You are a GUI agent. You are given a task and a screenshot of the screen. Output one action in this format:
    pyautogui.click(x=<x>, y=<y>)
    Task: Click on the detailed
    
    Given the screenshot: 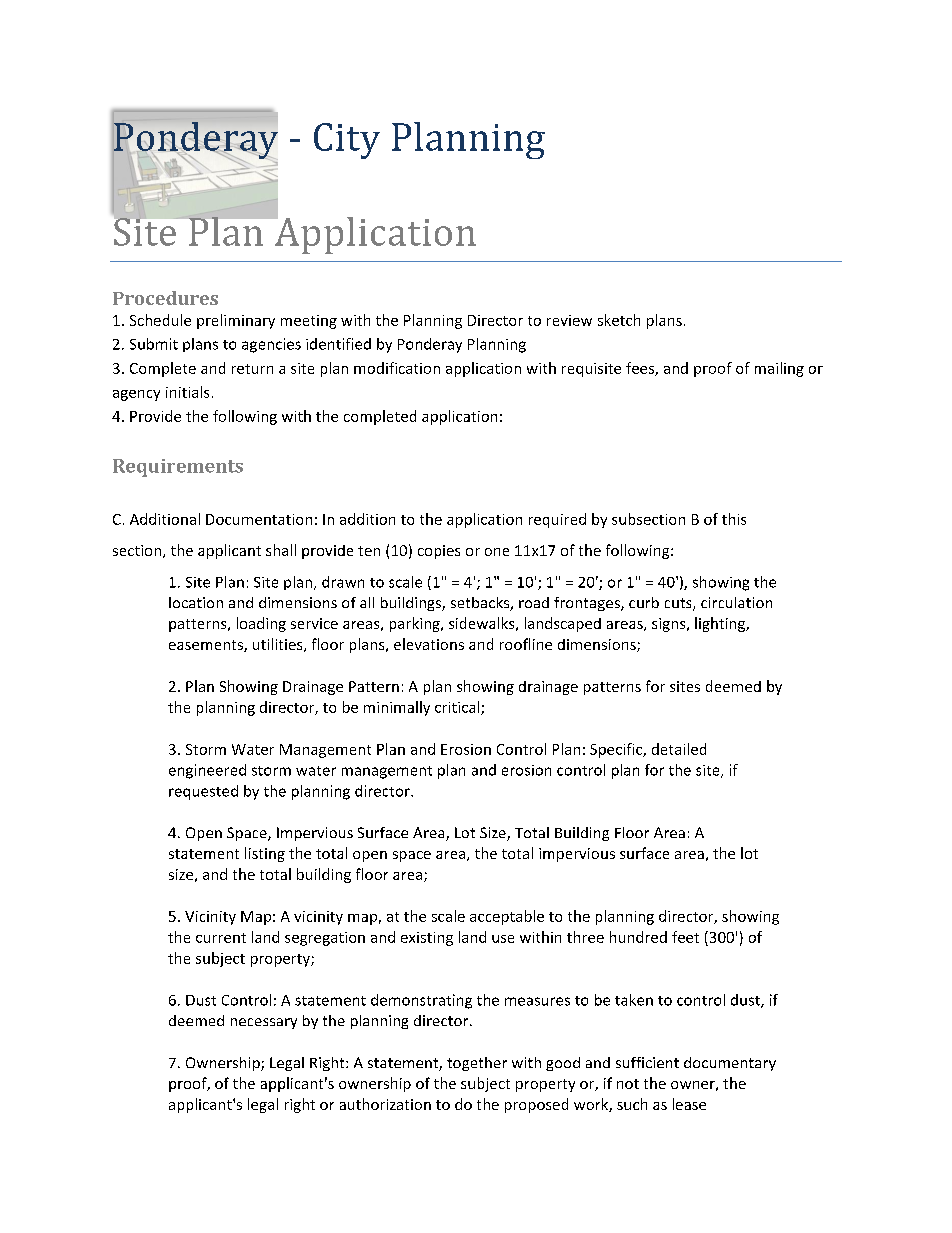 What is the action you would take?
    pyautogui.click(x=679, y=749)
